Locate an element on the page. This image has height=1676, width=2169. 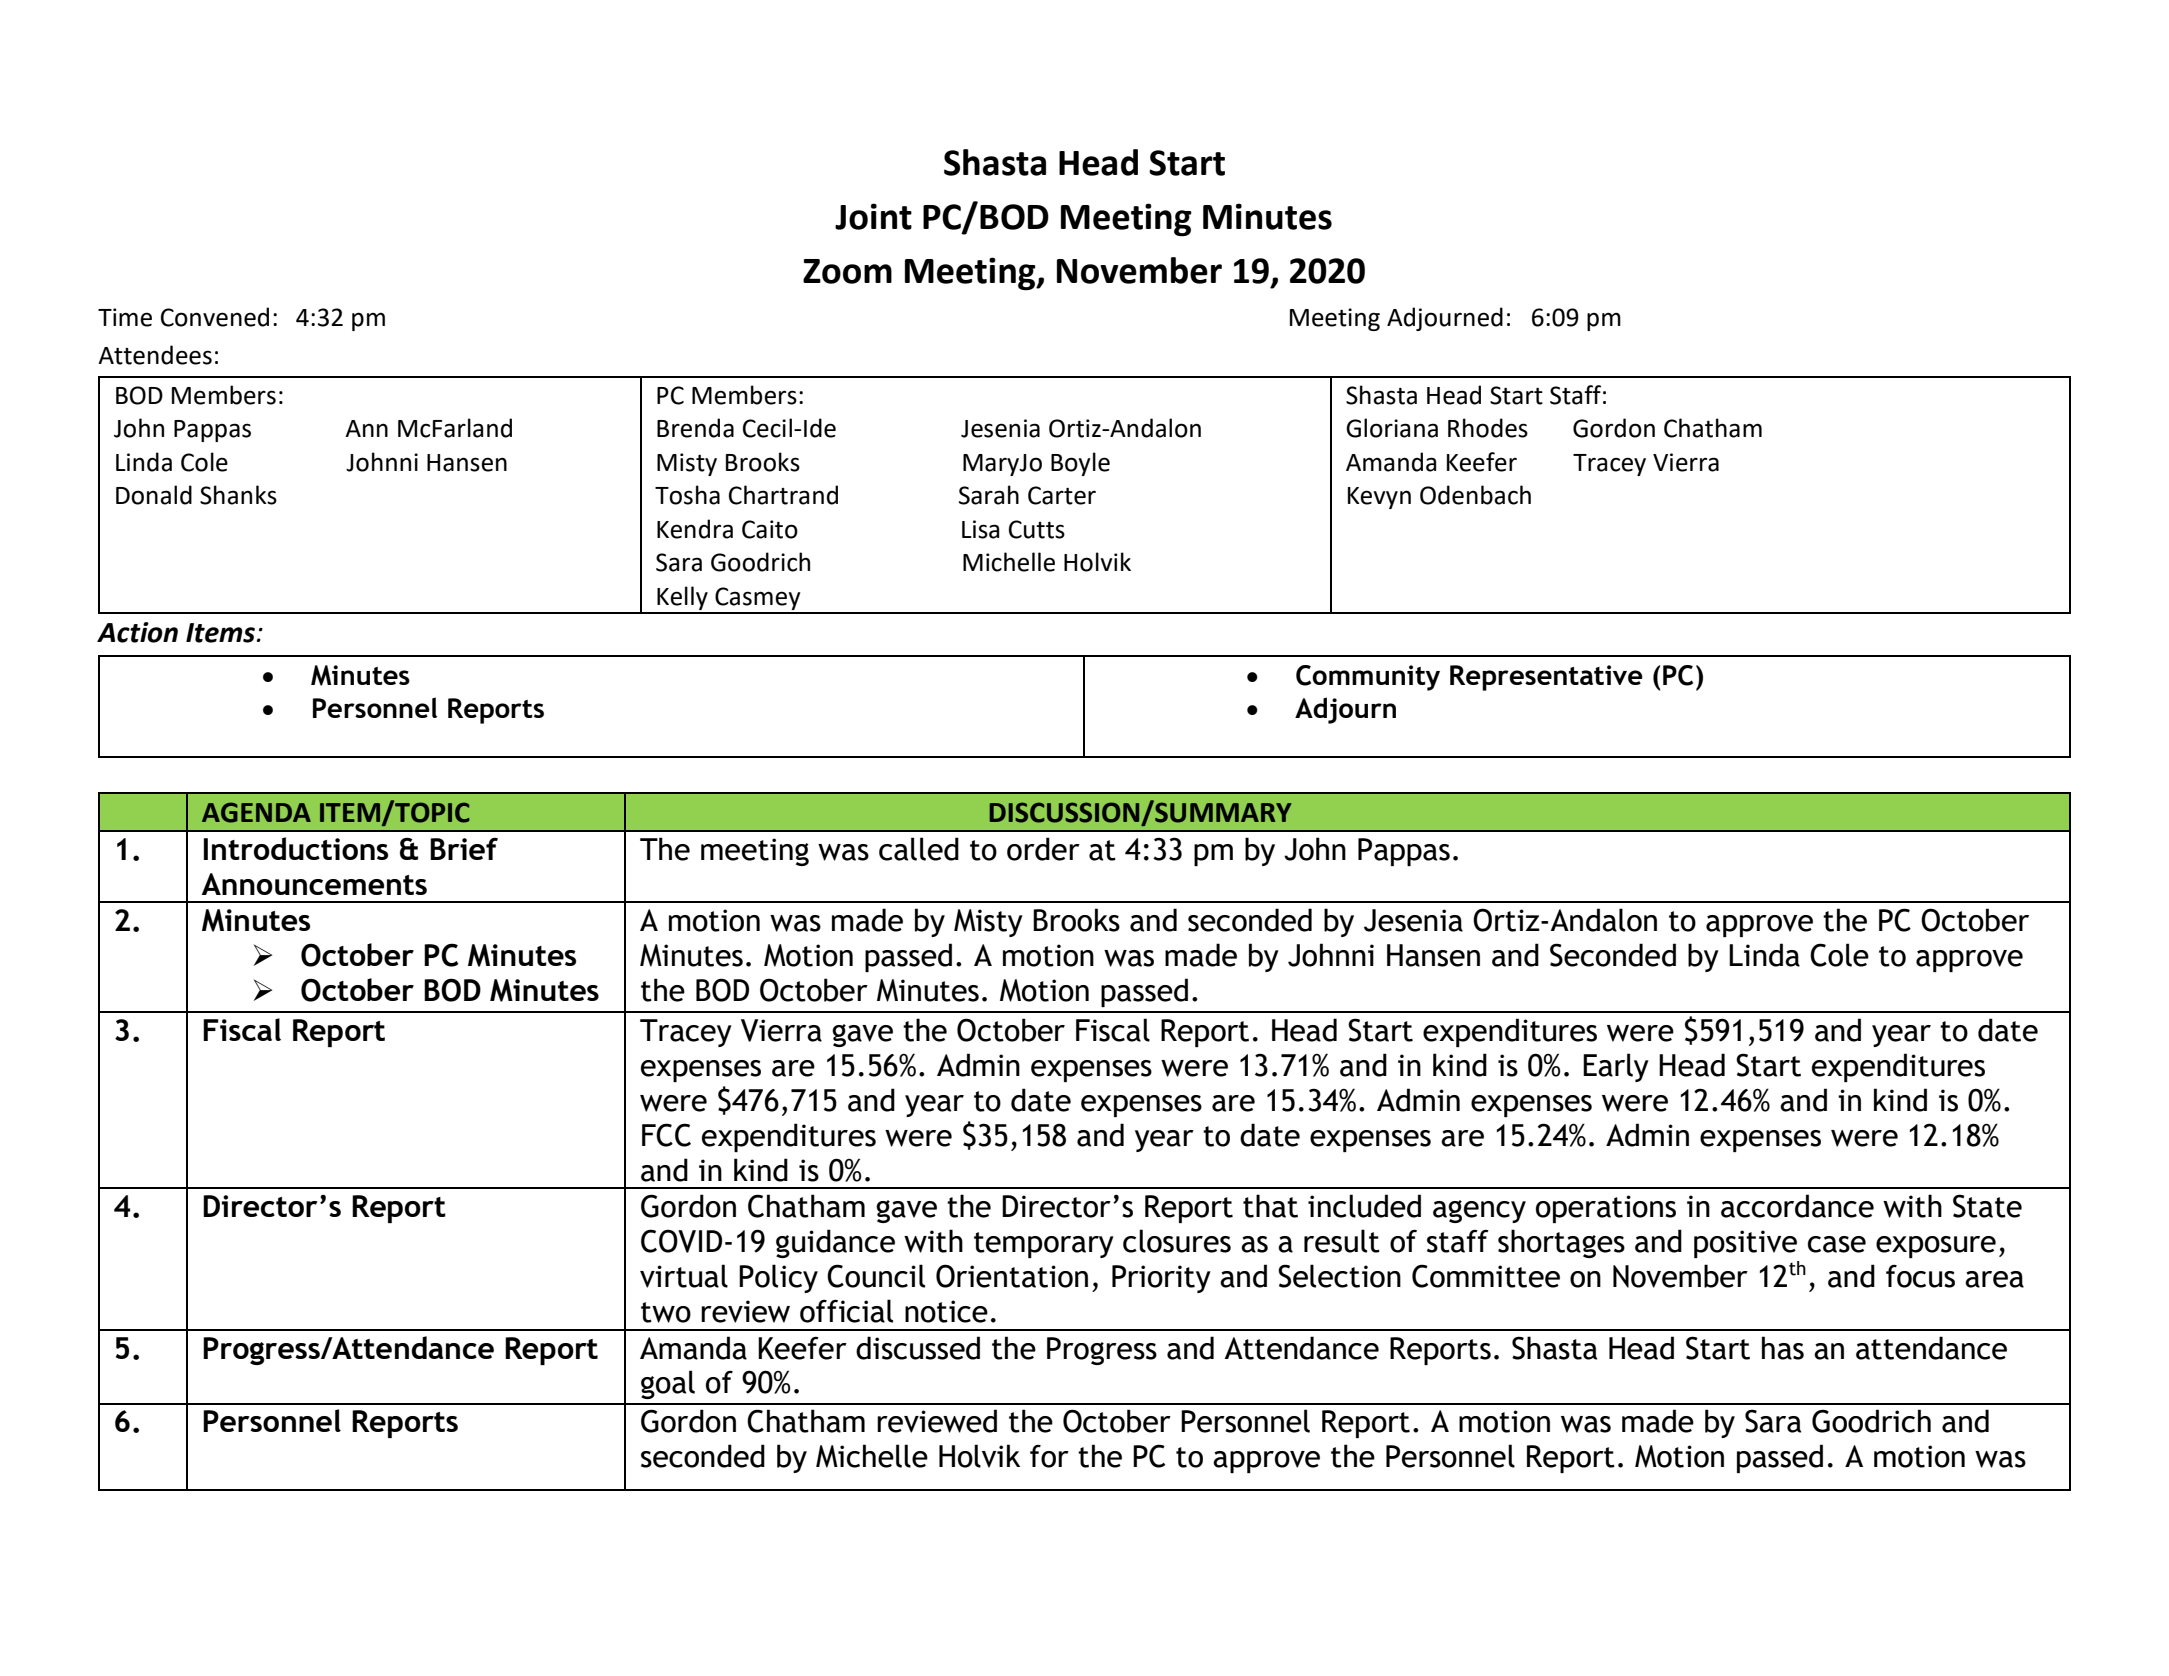
Convened is located at coordinates (215, 317).
